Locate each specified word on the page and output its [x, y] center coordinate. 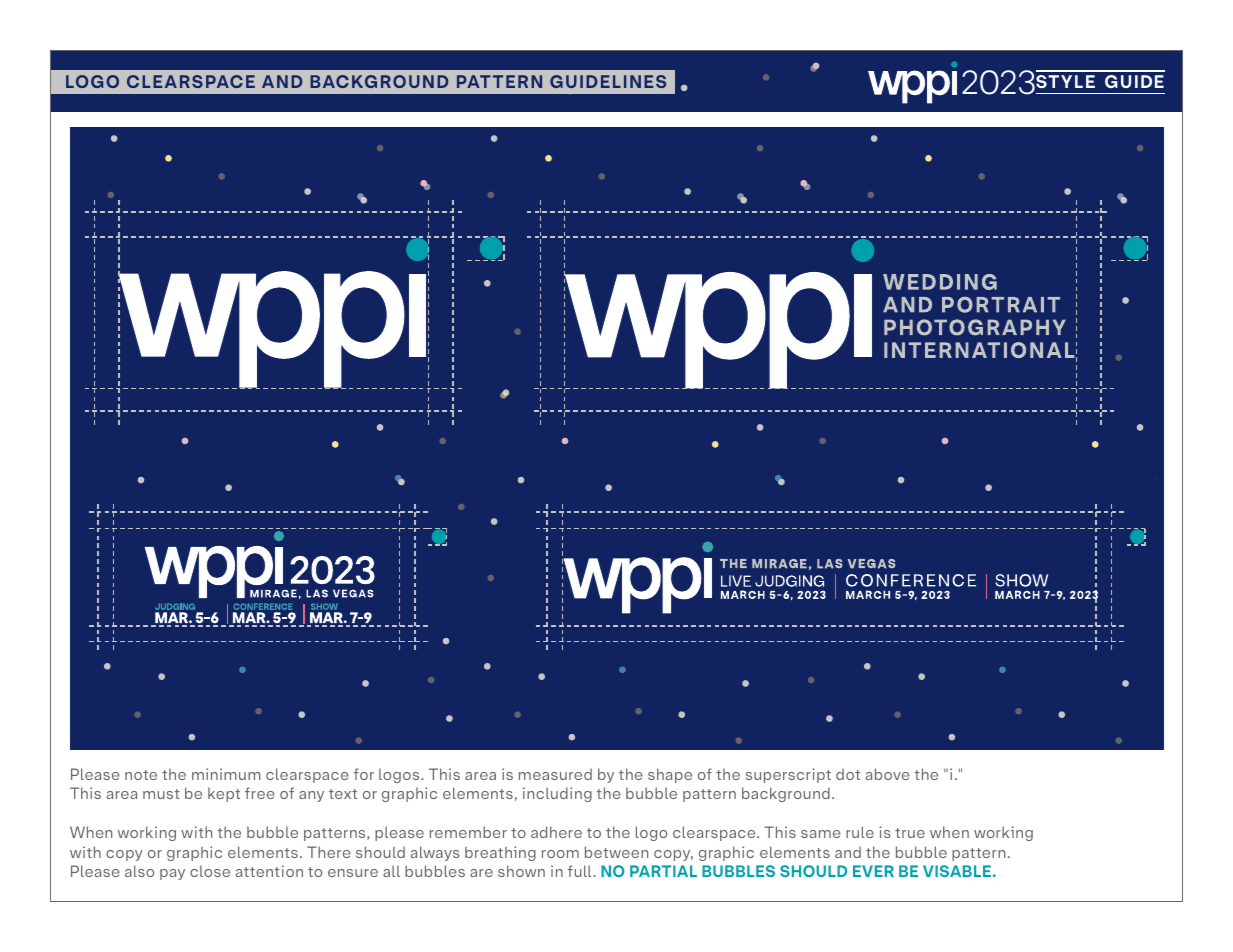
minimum [226, 774]
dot [848, 774]
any [311, 796]
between [616, 852]
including [557, 794]
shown [521, 871]
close [210, 871]
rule [860, 832]
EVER [873, 871]
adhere [556, 832]
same [821, 834]
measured [555, 774]
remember [468, 832]
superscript [788, 775]
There [329, 852]
